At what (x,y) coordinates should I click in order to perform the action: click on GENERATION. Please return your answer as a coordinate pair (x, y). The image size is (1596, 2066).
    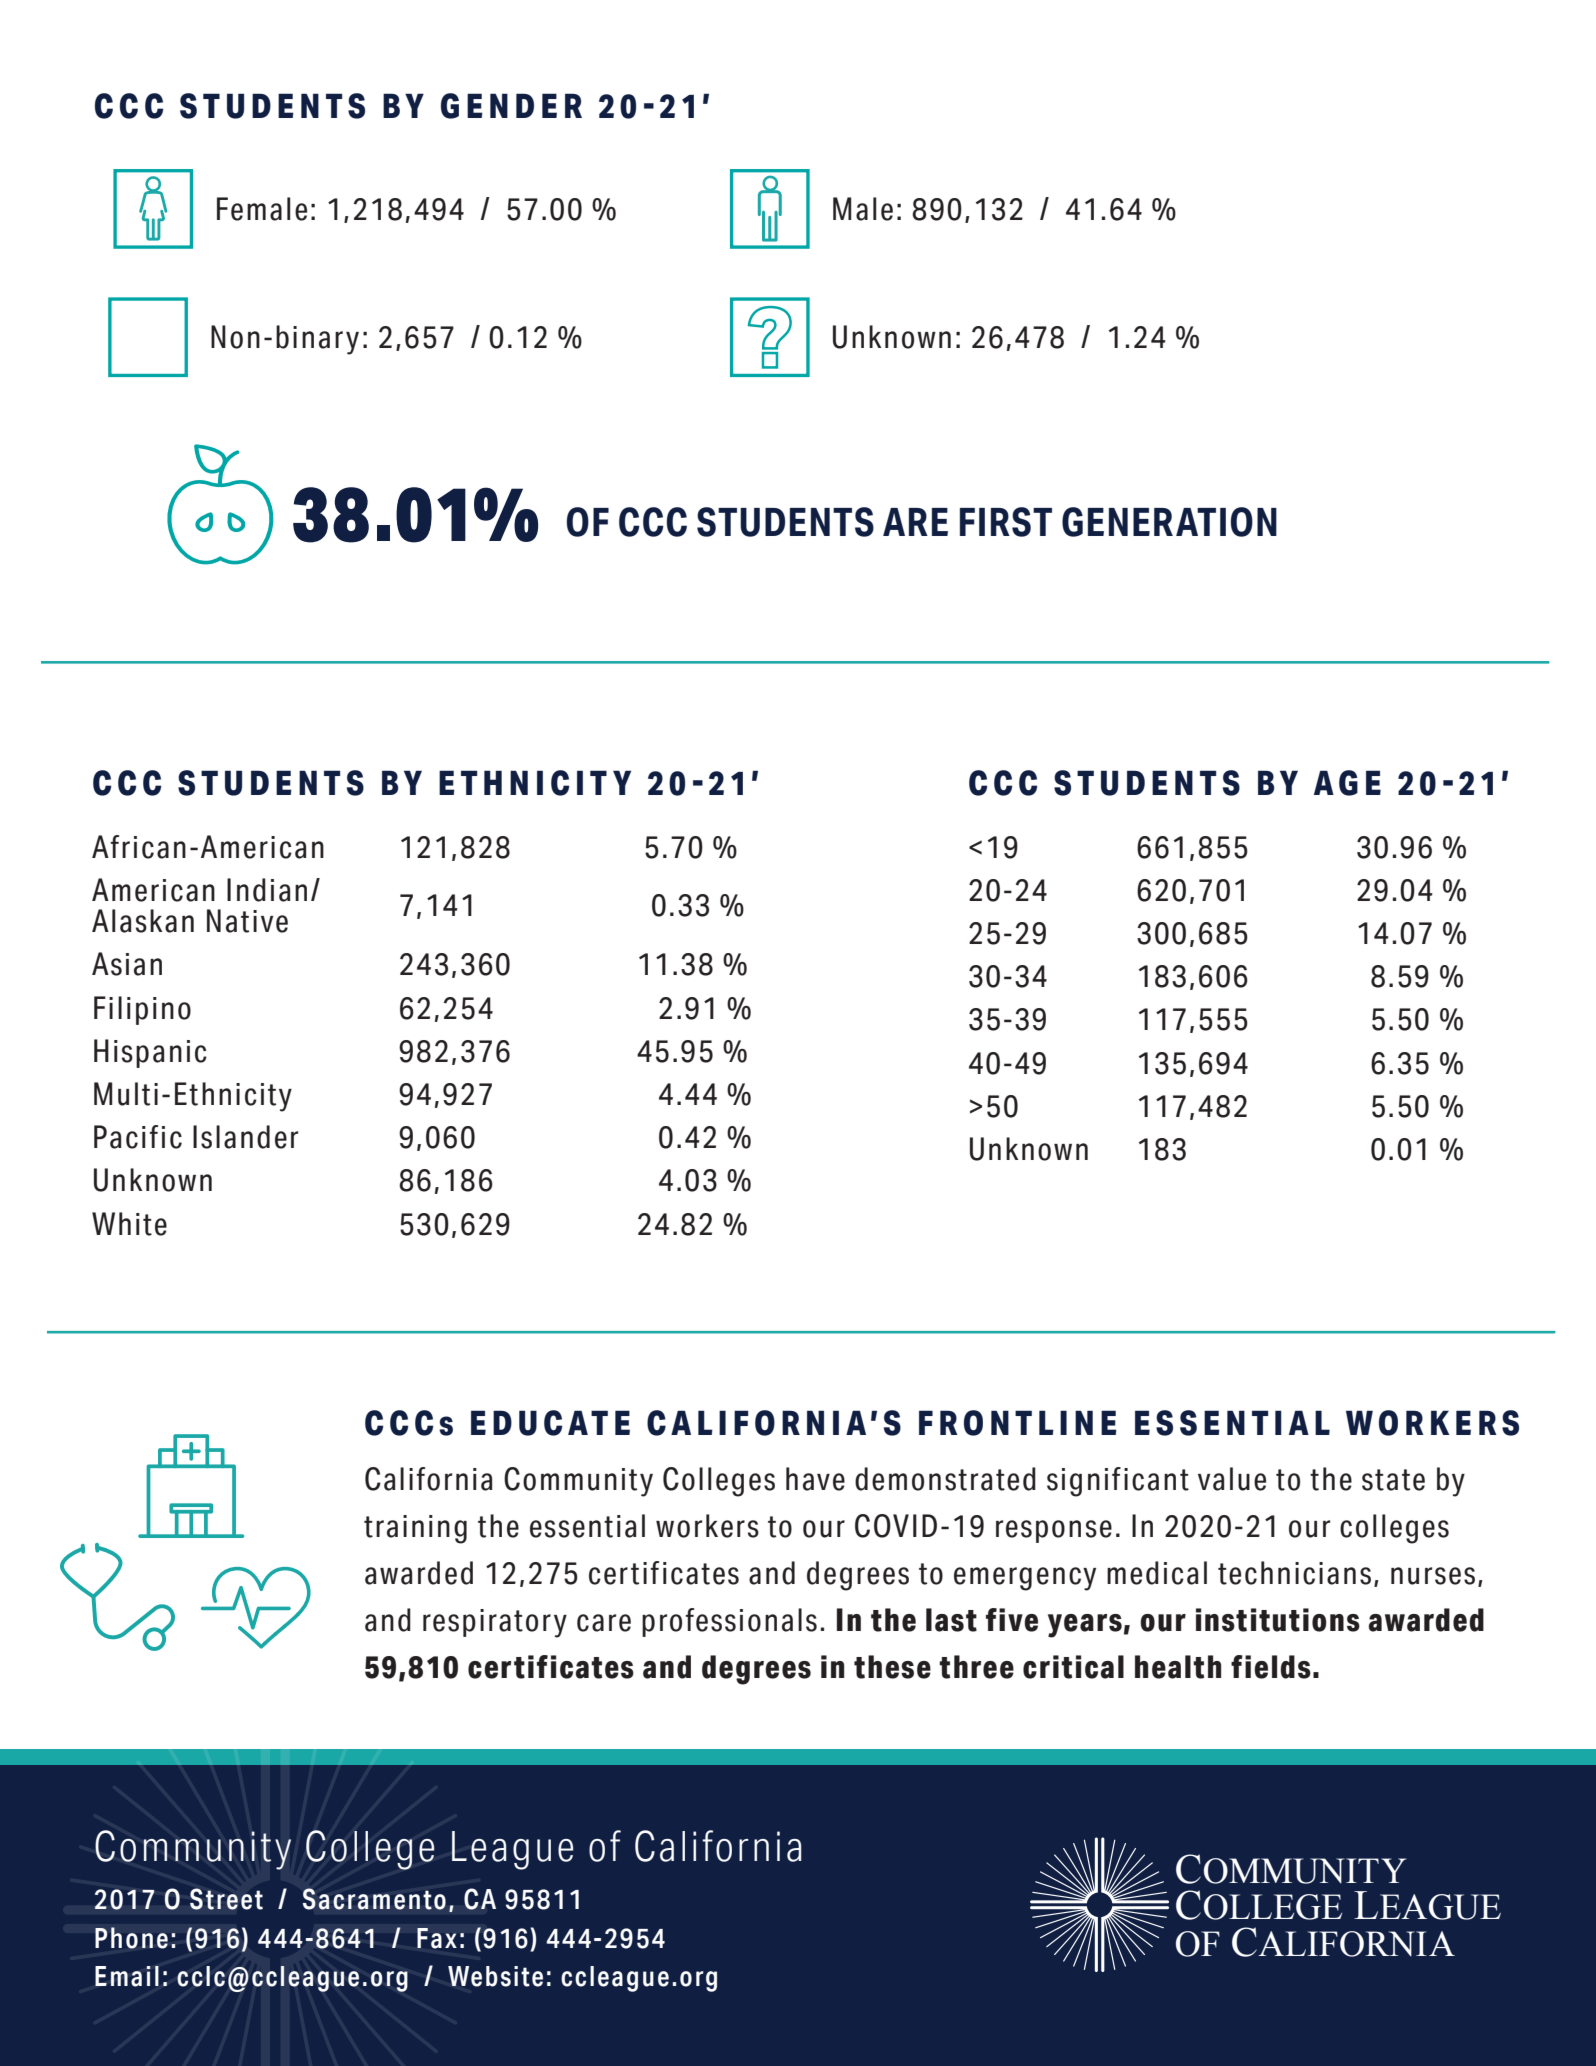
    Looking at the image, I should click on (1169, 522).
